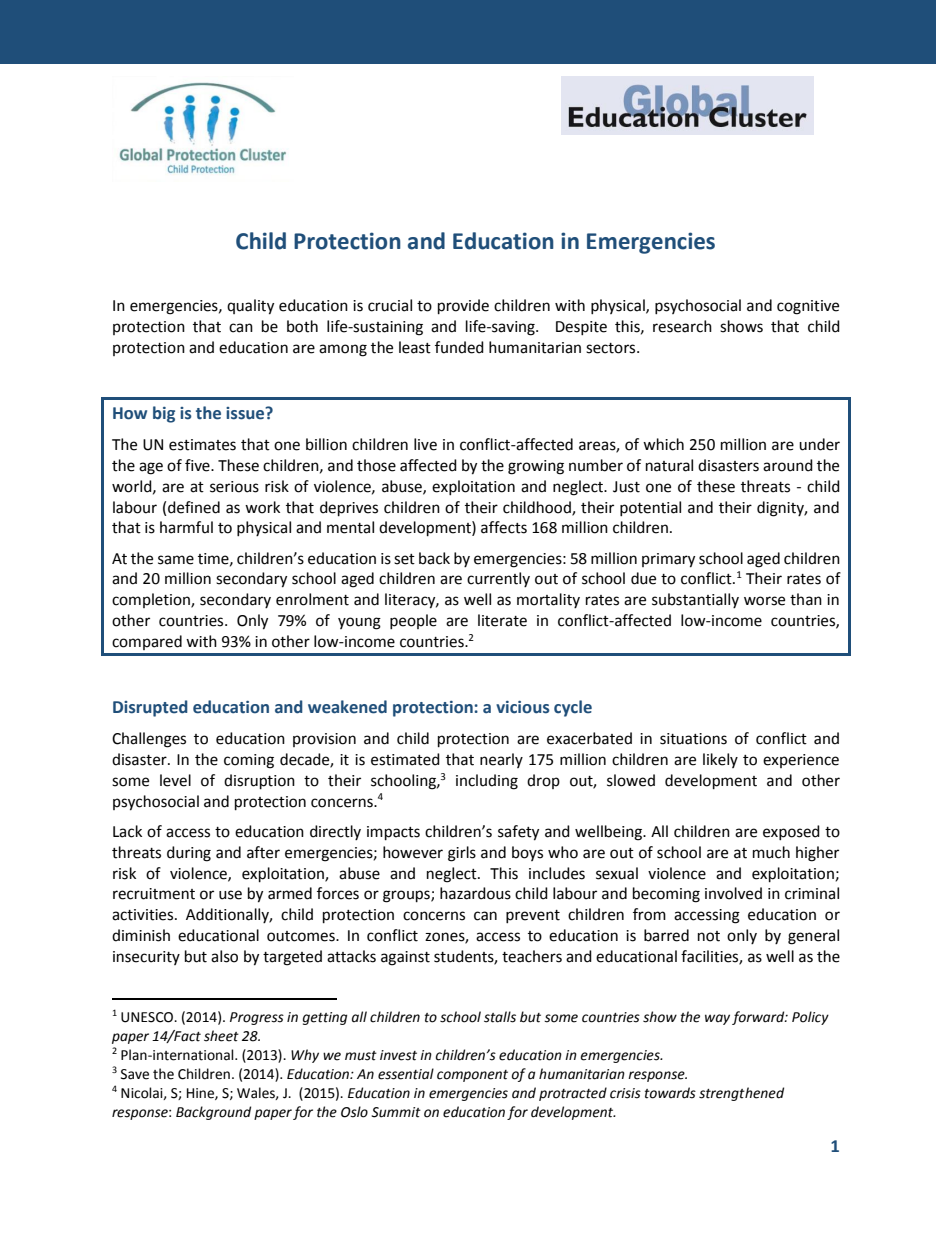 The image size is (952, 1233). What do you see at coordinates (459, 347) in the image?
I see `funded` at bounding box center [459, 347].
